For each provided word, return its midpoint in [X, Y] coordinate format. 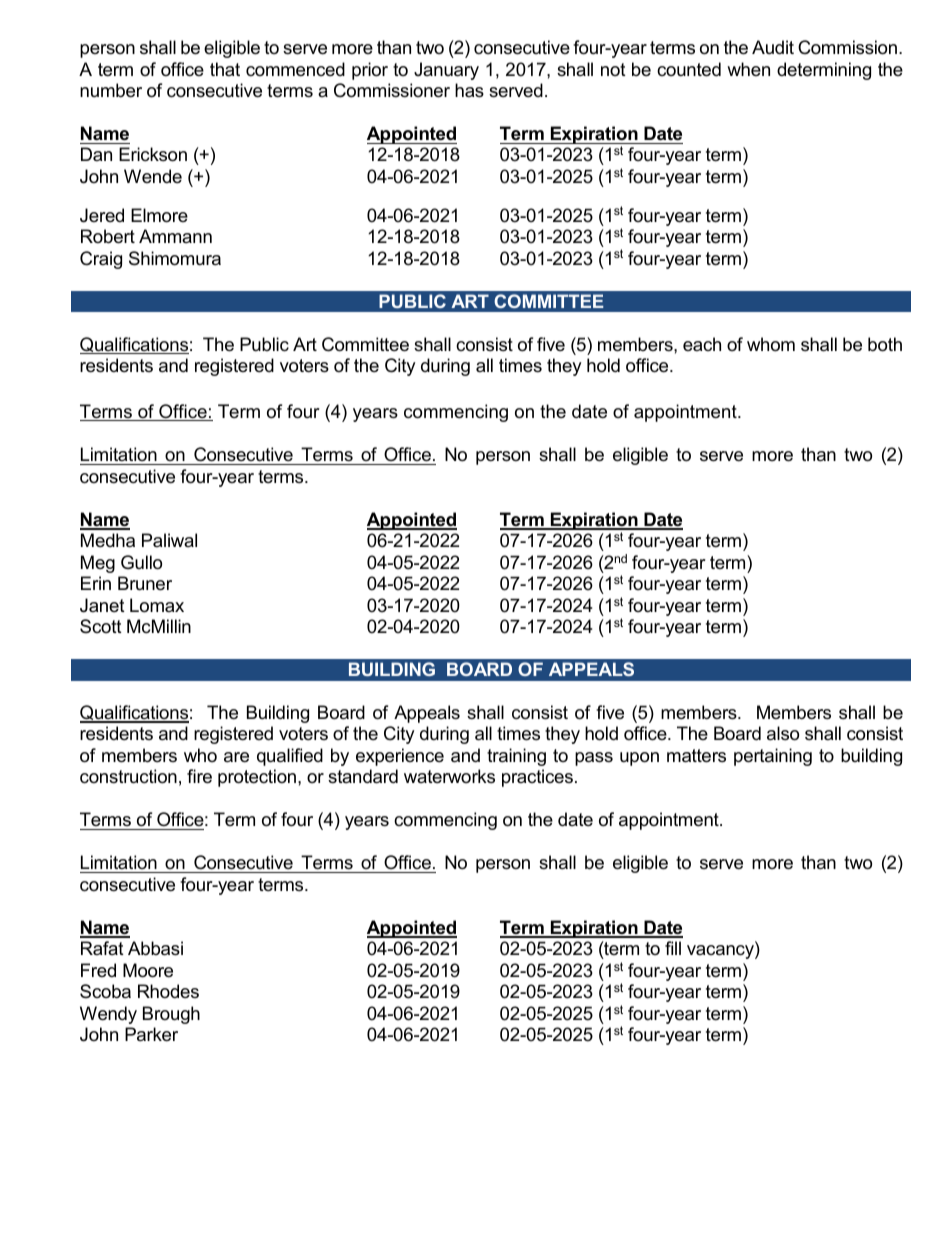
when [748, 69]
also [783, 733]
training [516, 757]
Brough [171, 1015]
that [225, 69]
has [469, 90]
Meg [98, 564]
